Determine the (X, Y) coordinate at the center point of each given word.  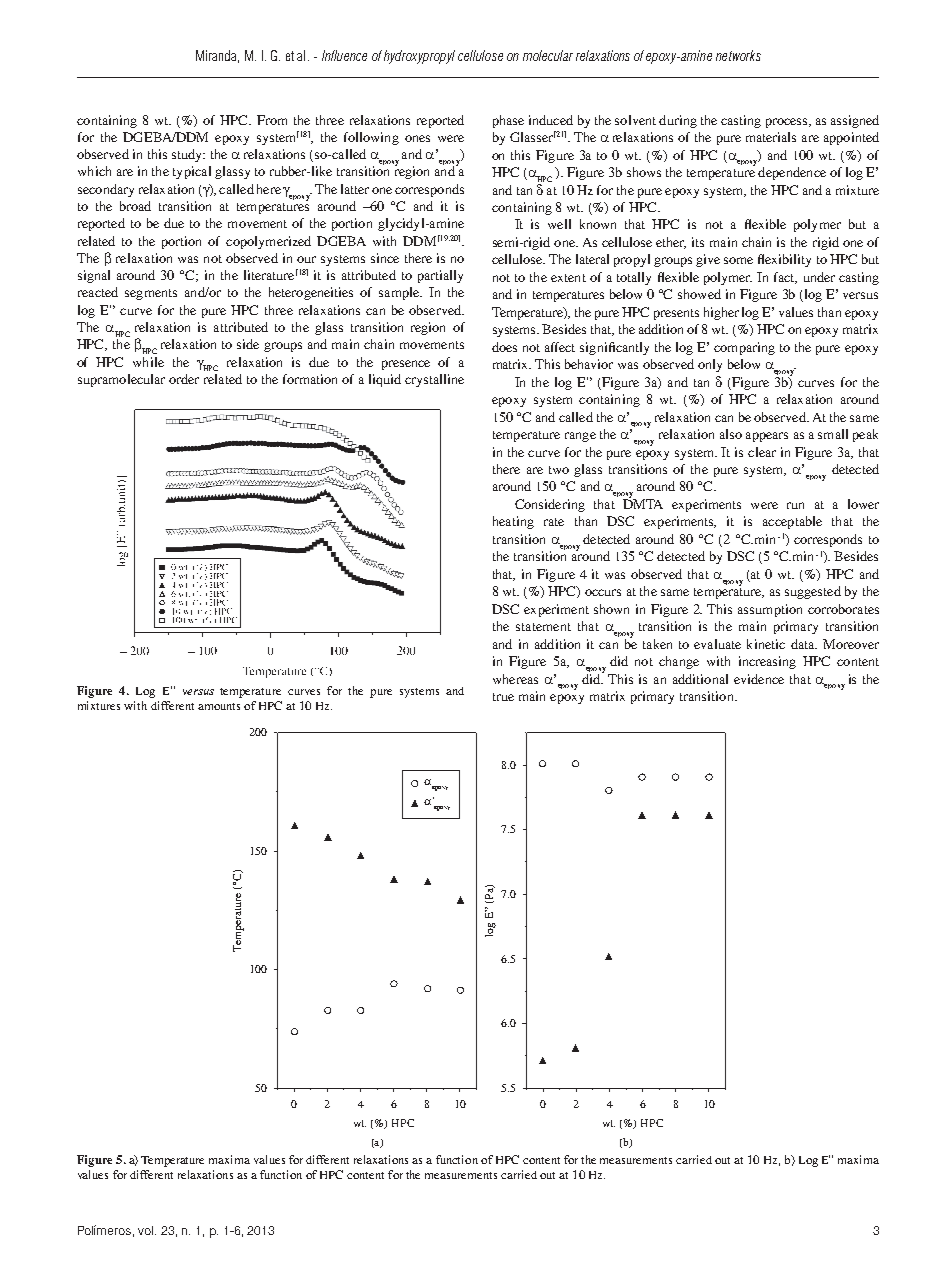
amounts (219, 706)
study (188, 155)
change (679, 662)
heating (513, 522)
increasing (767, 662)
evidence (759, 679)
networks (738, 55)
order (184, 379)
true (503, 697)
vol (147, 1230)
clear (762, 452)
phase (508, 121)
